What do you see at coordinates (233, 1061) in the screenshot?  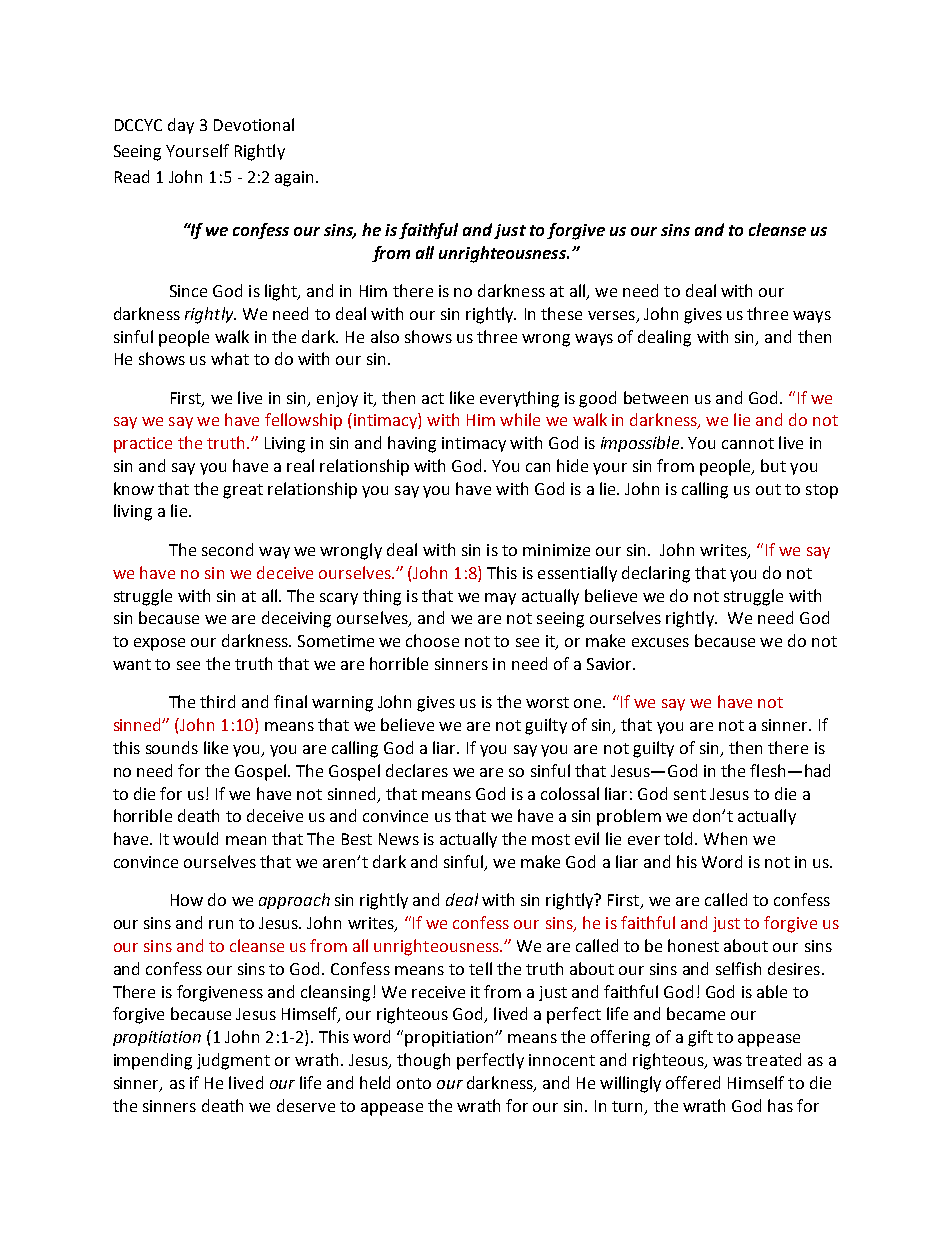 I see `judgment` at bounding box center [233, 1061].
